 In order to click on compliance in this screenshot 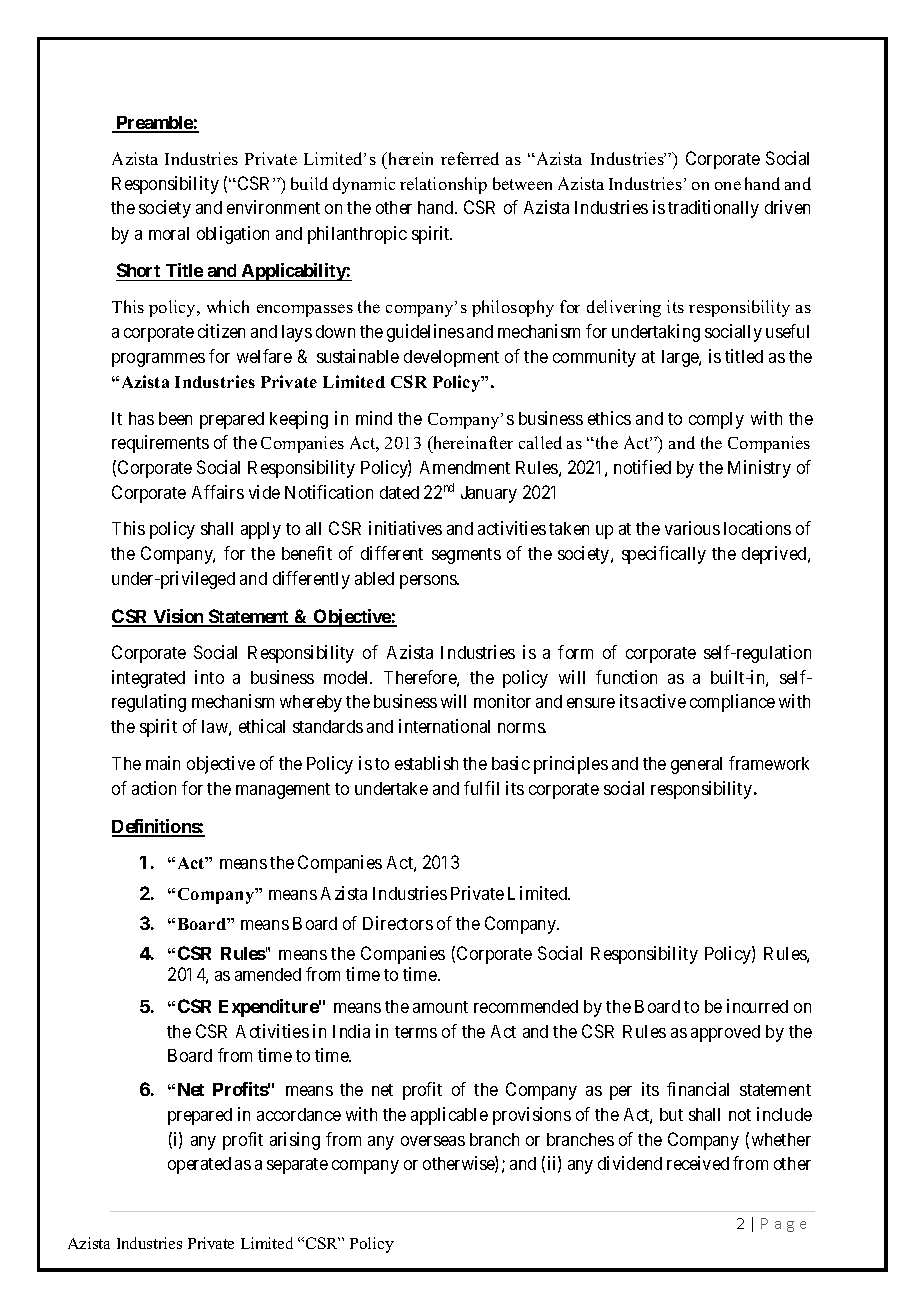, I will do `click(732, 703)`.
